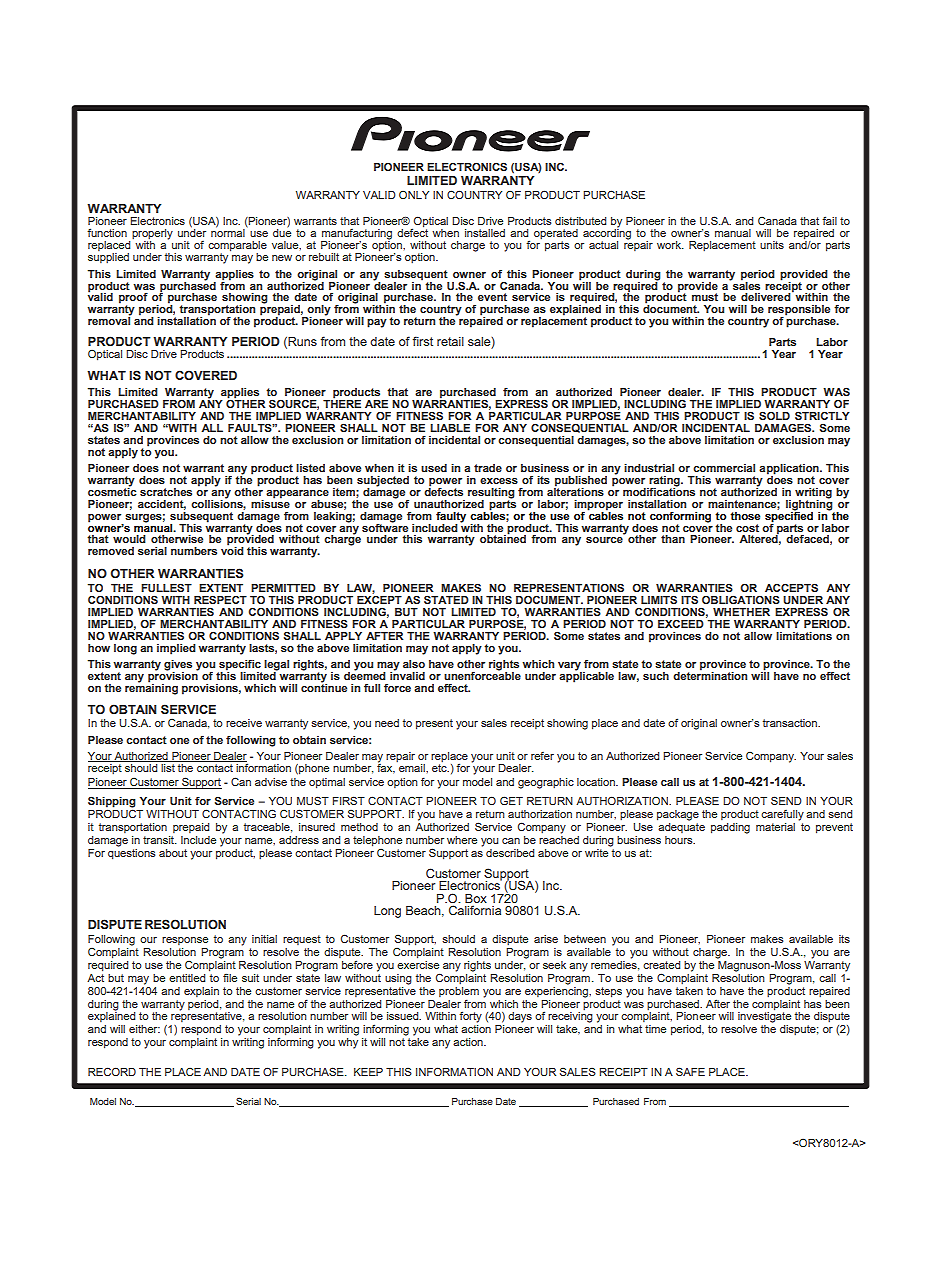 The height and width of the screenshot is (1288, 941). I want to click on installed, so click(485, 233).
